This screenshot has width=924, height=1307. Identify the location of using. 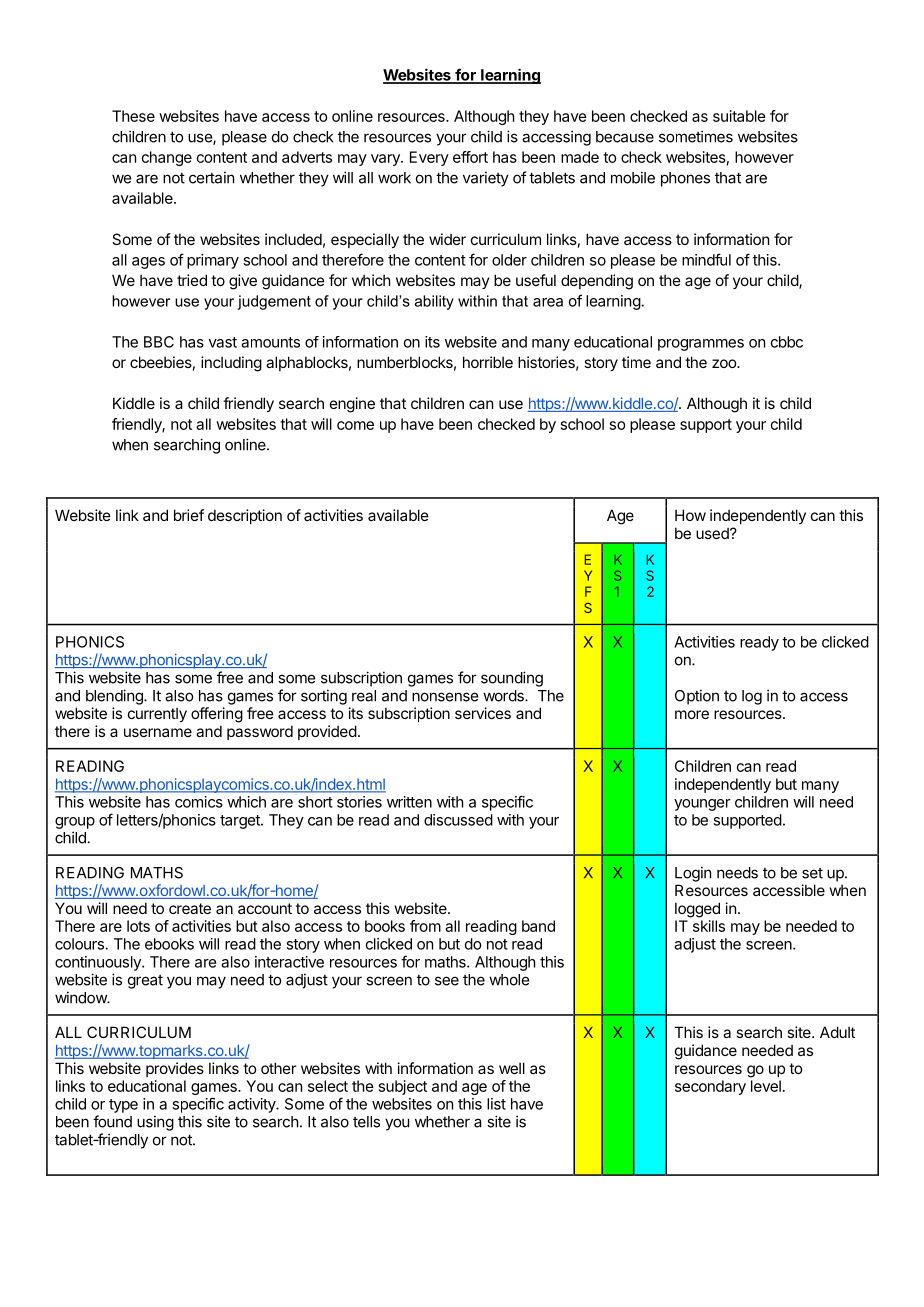
(155, 1123).
